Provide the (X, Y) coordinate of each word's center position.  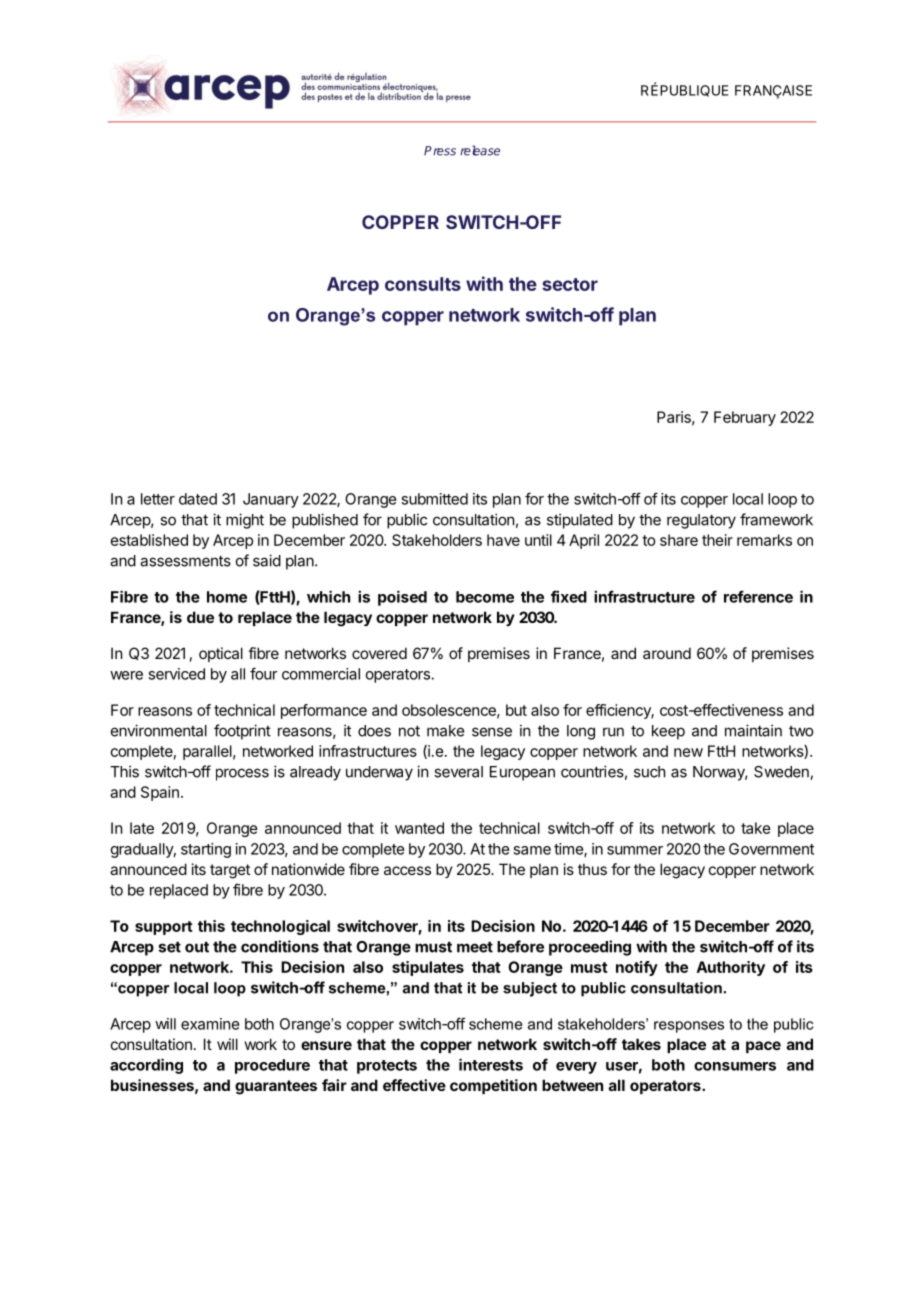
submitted (434, 499)
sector (570, 284)
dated (198, 499)
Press (440, 151)
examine (210, 1024)
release (480, 150)
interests (491, 1064)
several (458, 772)
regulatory (701, 521)
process (242, 774)
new (688, 752)
